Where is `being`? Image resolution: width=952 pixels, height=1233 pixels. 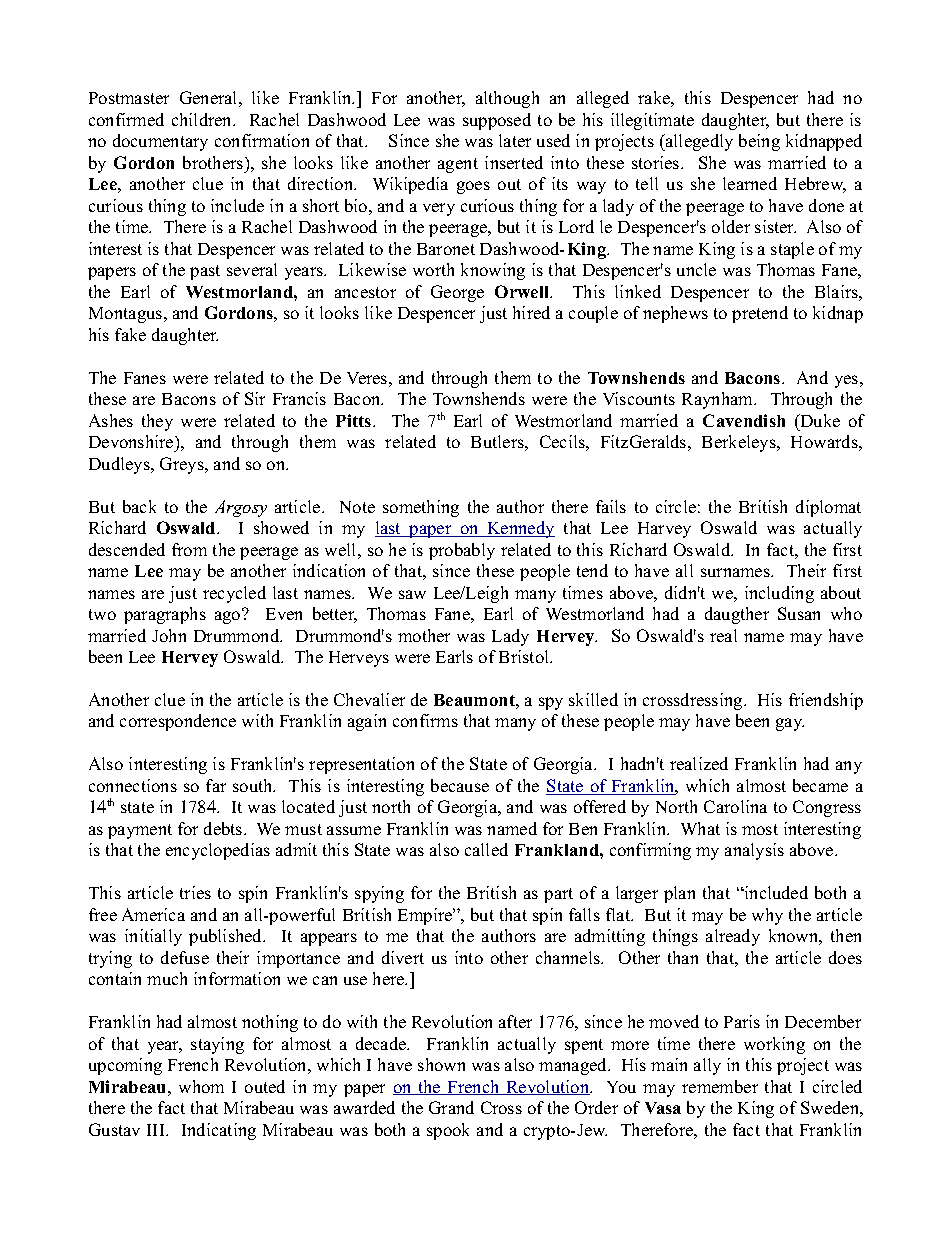 being is located at coordinates (759, 142).
